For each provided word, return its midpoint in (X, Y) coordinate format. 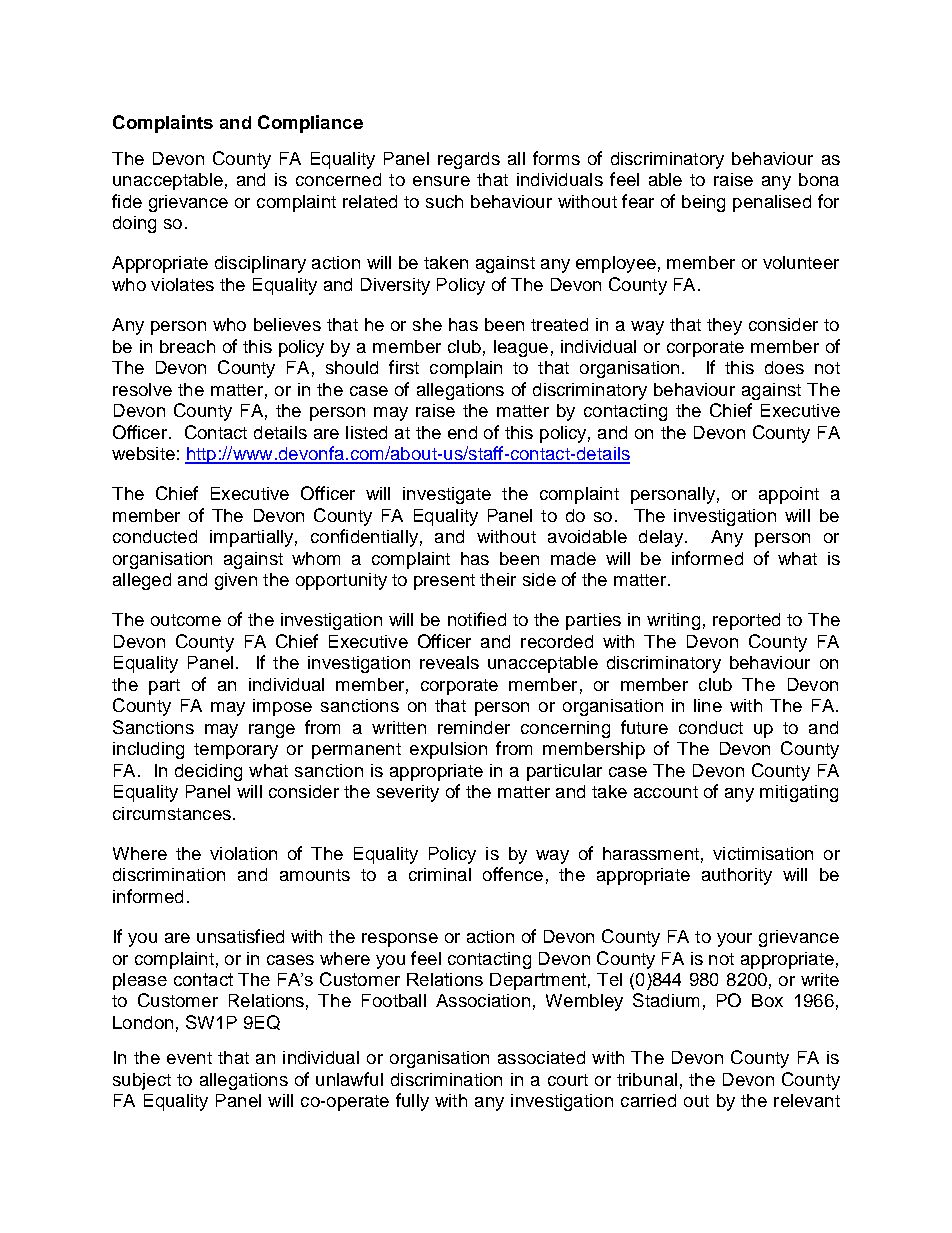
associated (541, 1057)
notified (477, 619)
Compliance (310, 124)
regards (469, 160)
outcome (186, 620)
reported (746, 621)
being (703, 203)
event (189, 1058)
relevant (807, 1100)
